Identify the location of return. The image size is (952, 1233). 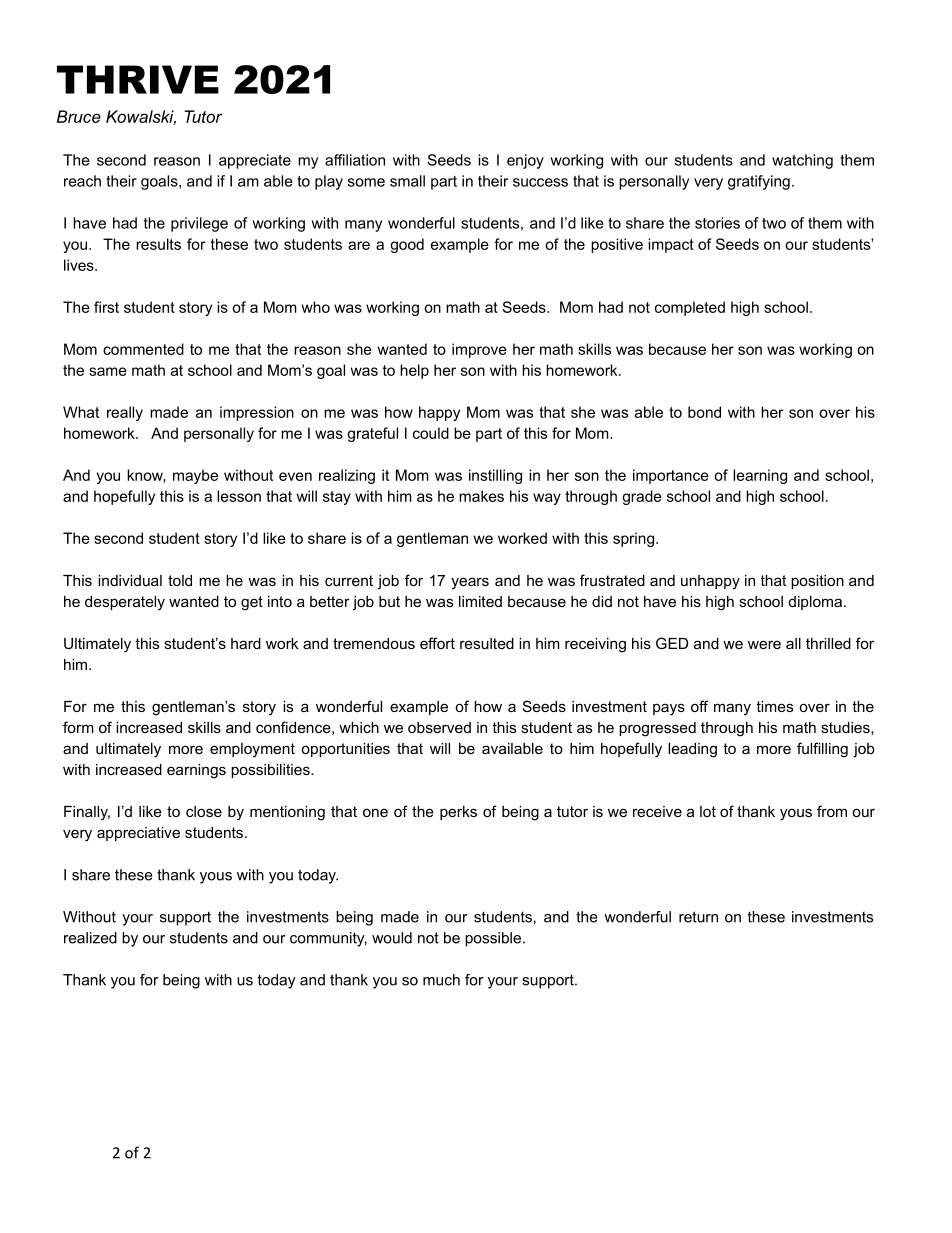
(698, 917).
